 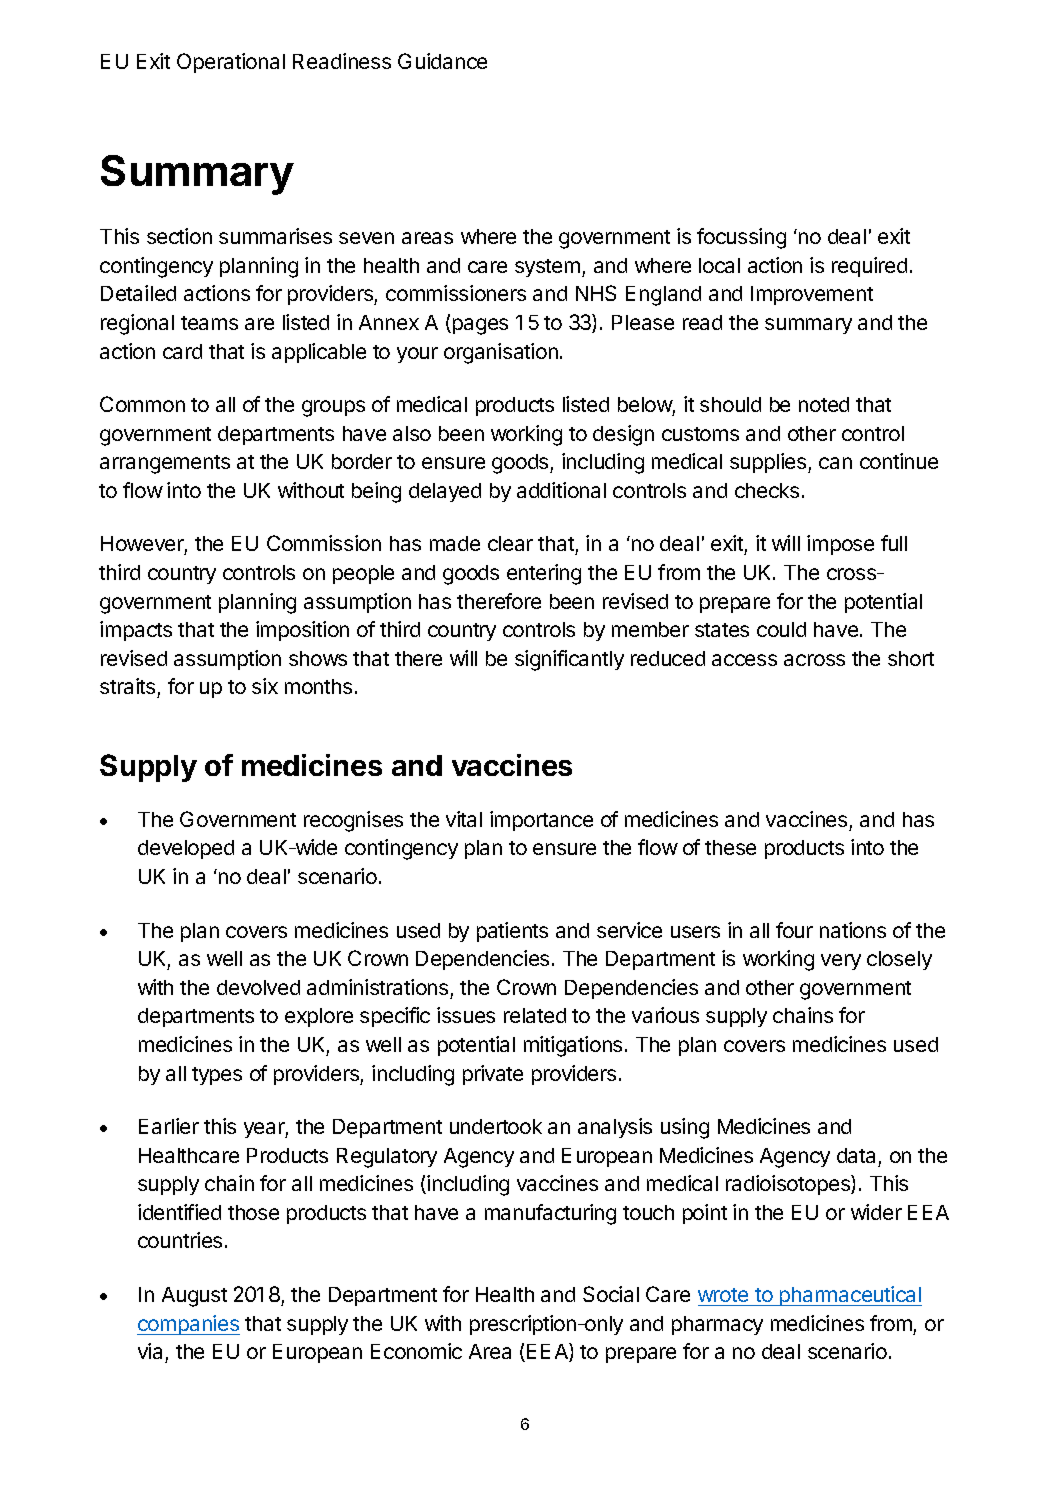 I want to click on four, so click(x=794, y=930).
